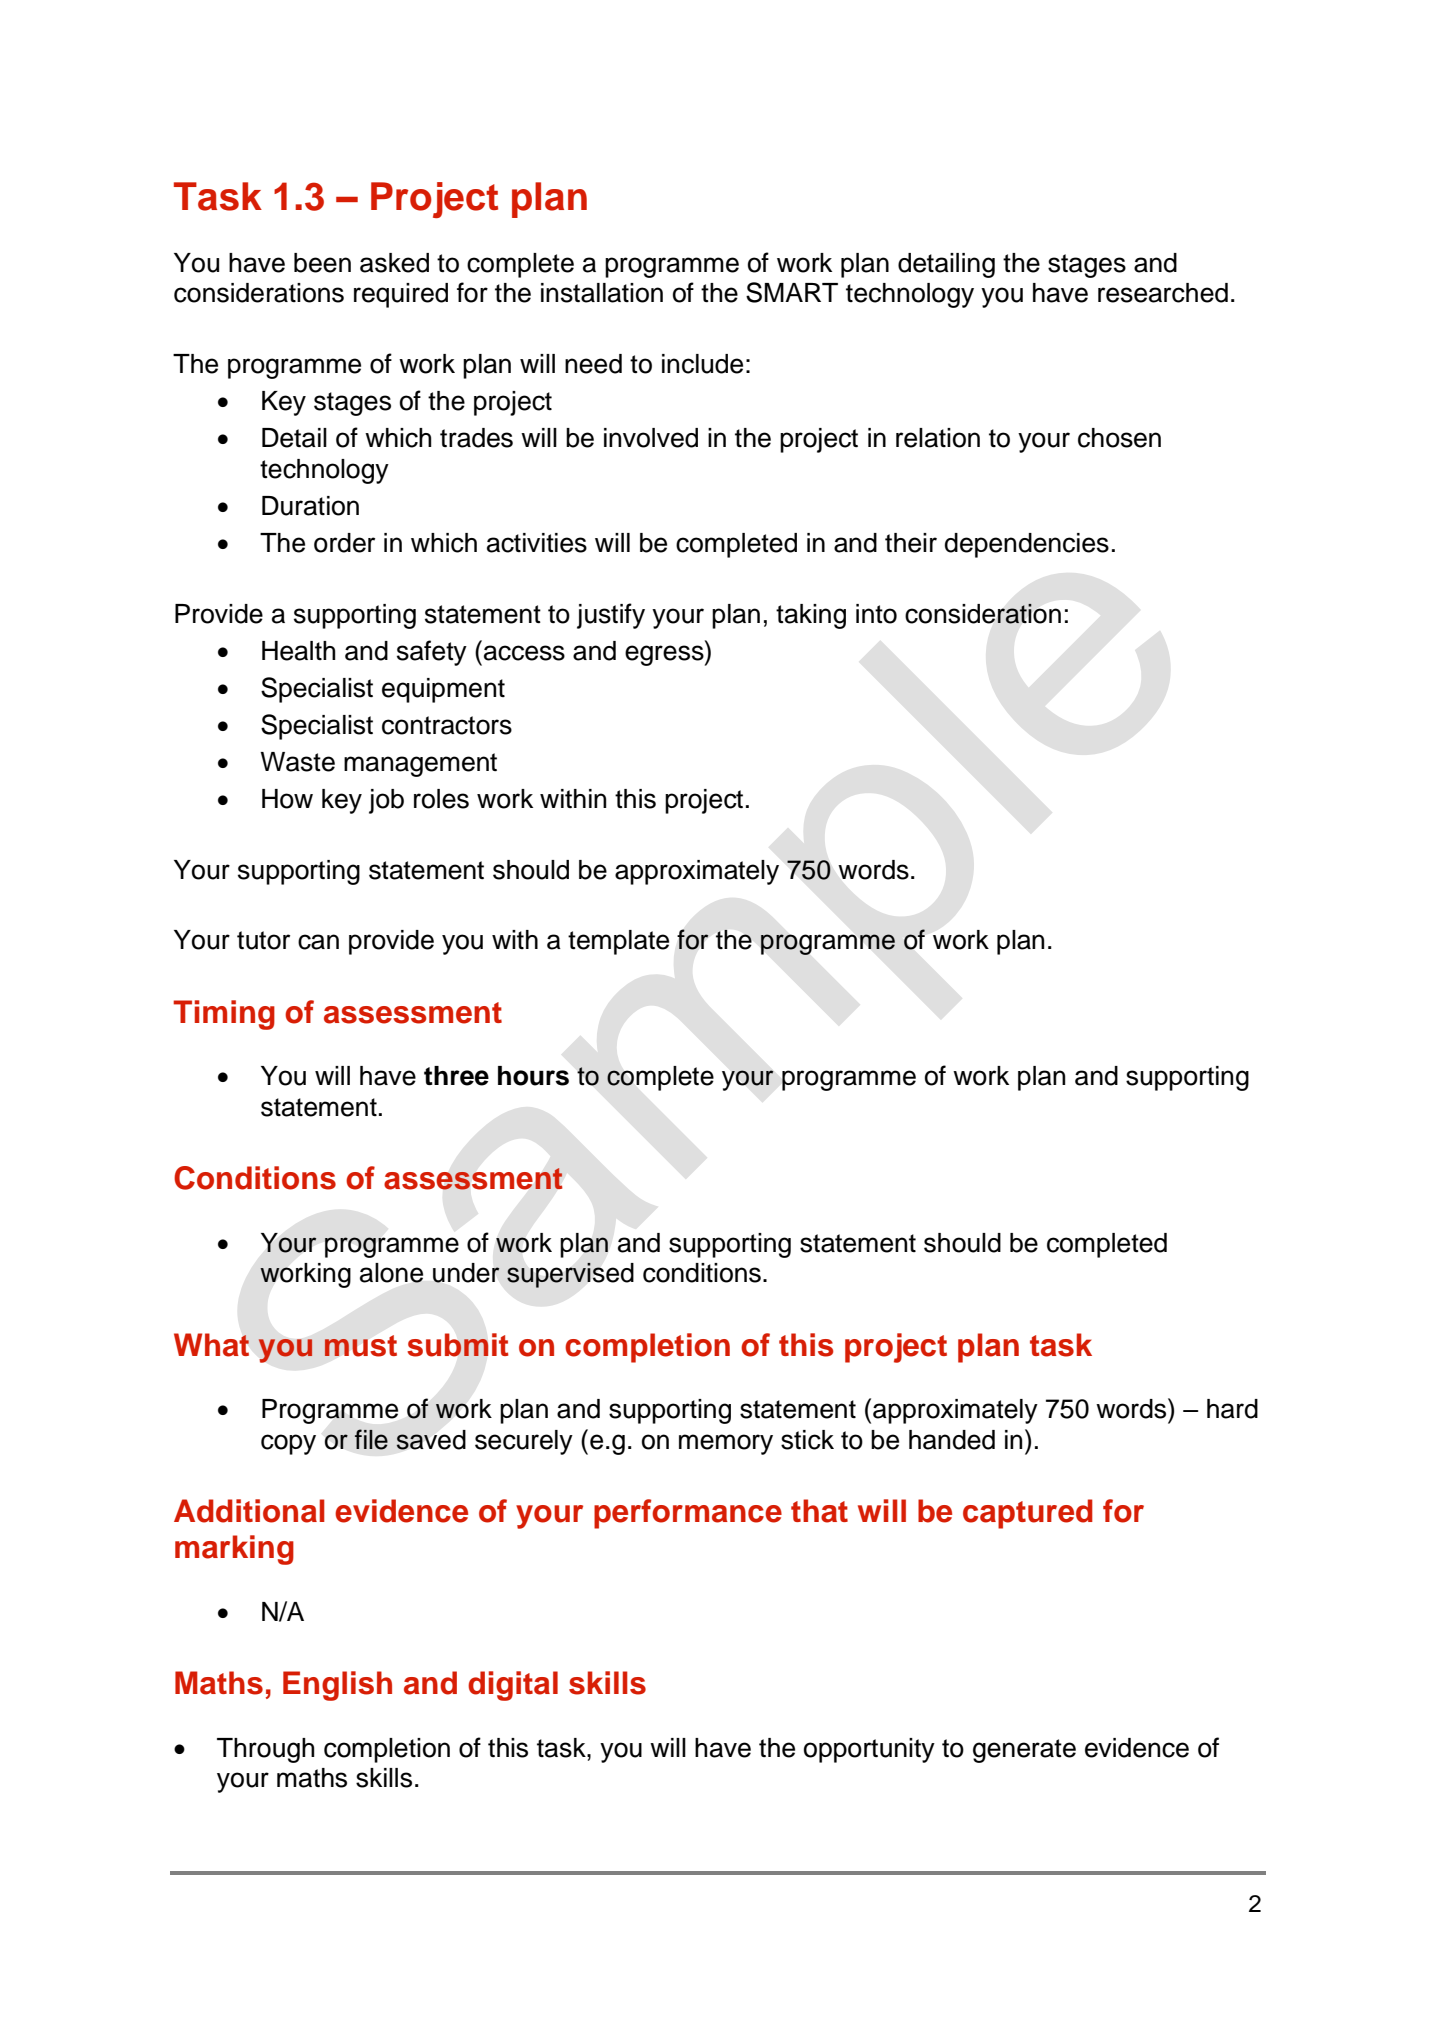 This screenshot has width=1435, height=2030. Describe the element at coordinates (570, 1275) in the screenshot. I see `supervised` at that location.
